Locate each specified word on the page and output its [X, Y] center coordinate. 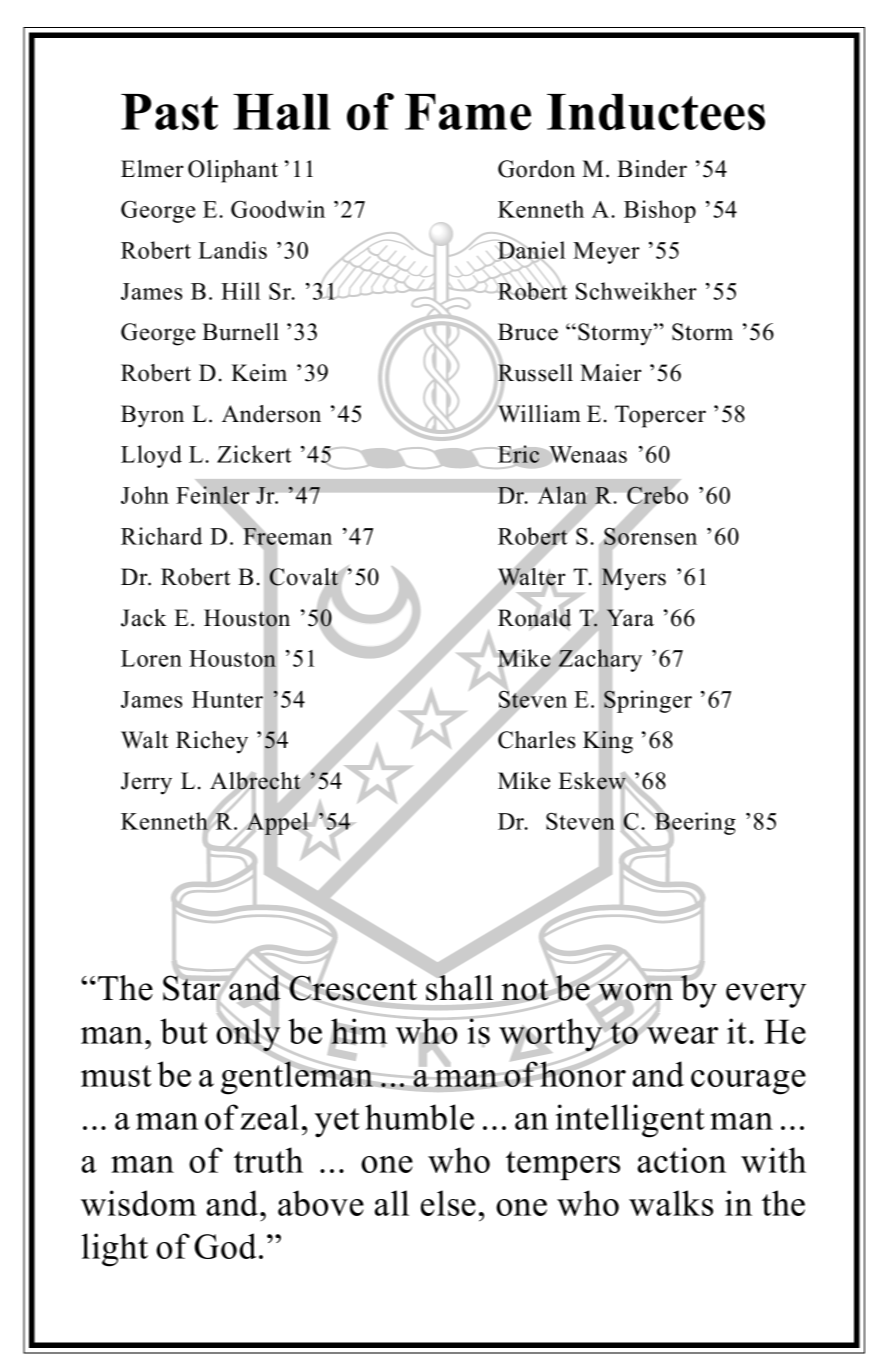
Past [169, 112]
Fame [468, 112]
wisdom [138, 1203]
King [608, 742]
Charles [535, 739]
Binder [652, 169]
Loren [151, 658]
